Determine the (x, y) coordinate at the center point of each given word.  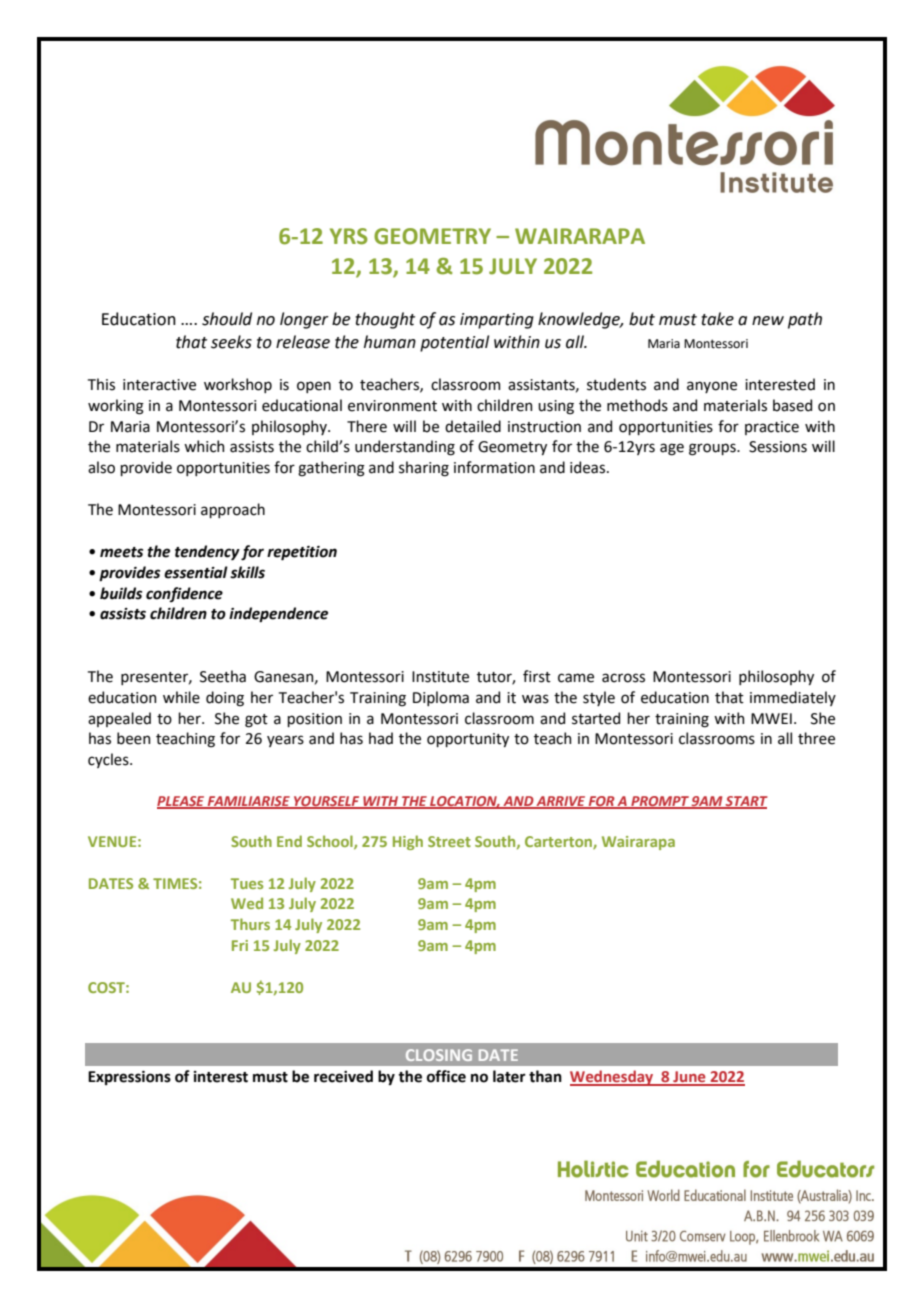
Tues (247, 883)
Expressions (129, 1078)
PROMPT (660, 802)
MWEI (771, 718)
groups (713, 449)
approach (233, 510)
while (181, 697)
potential (454, 343)
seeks (231, 342)
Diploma (441, 698)
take (717, 319)
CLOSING (439, 1055)
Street (449, 841)
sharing (424, 469)
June (689, 1078)
